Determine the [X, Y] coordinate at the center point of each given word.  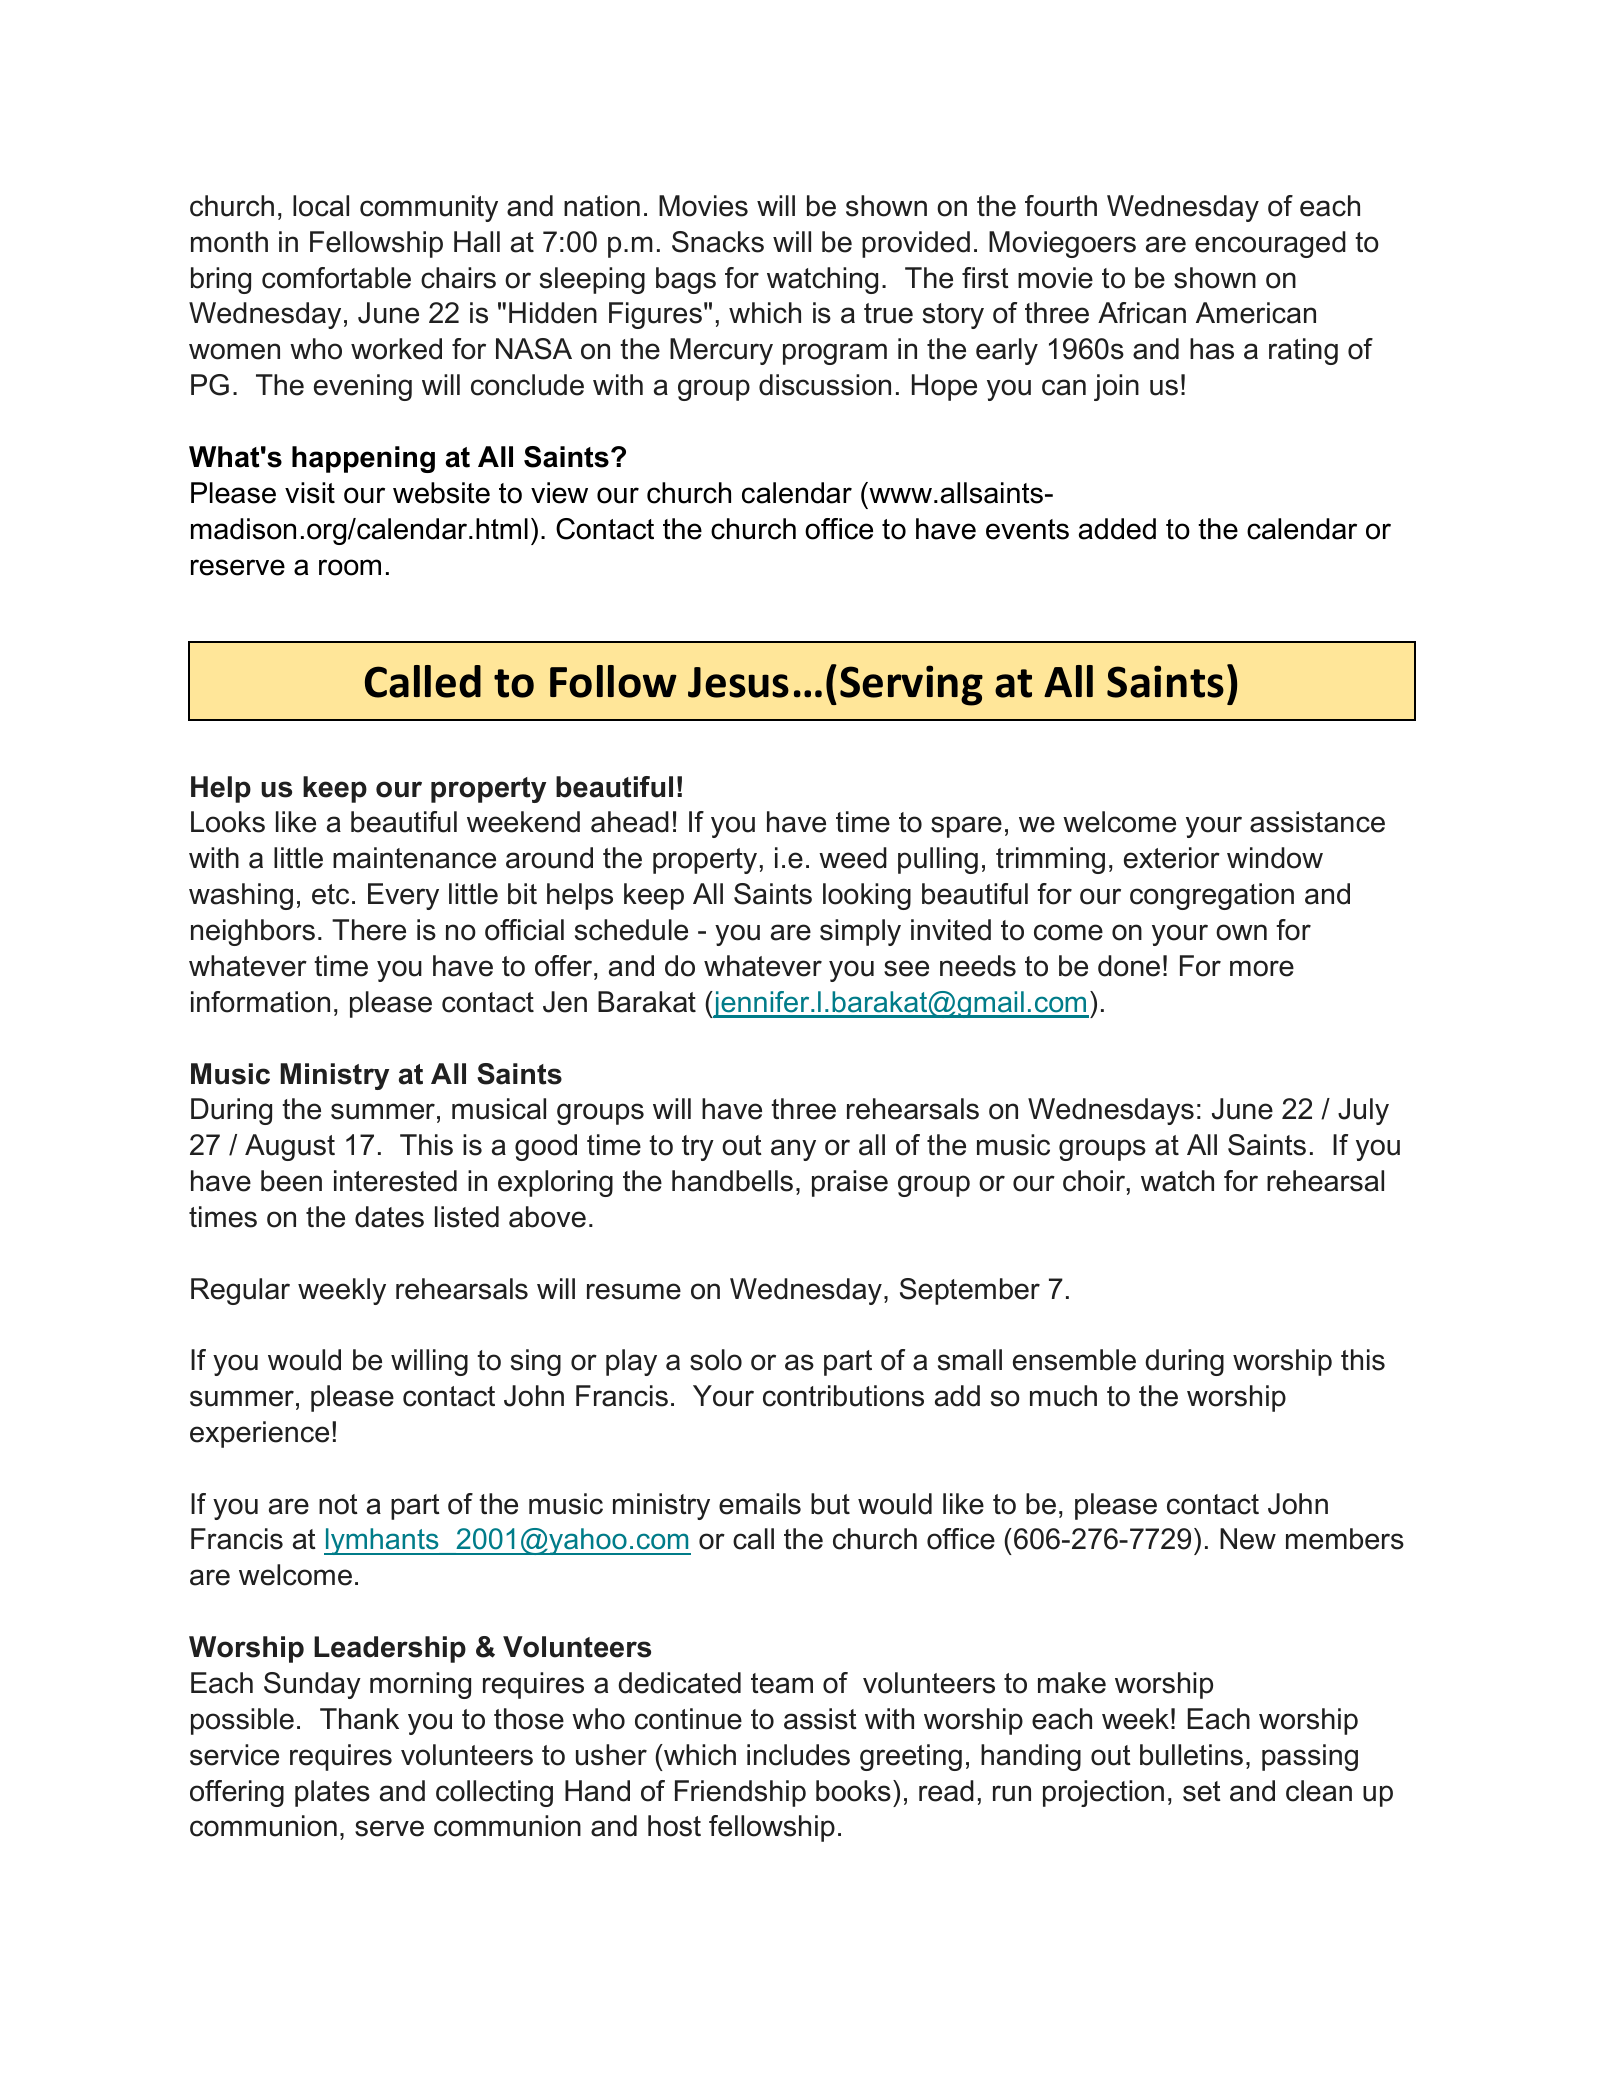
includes [798, 1755]
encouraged [1270, 244]
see [906, 968]
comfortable [336, 278]
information [260, 1002]
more [1262, 968]
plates [332, 1793]
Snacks [718, 242]
